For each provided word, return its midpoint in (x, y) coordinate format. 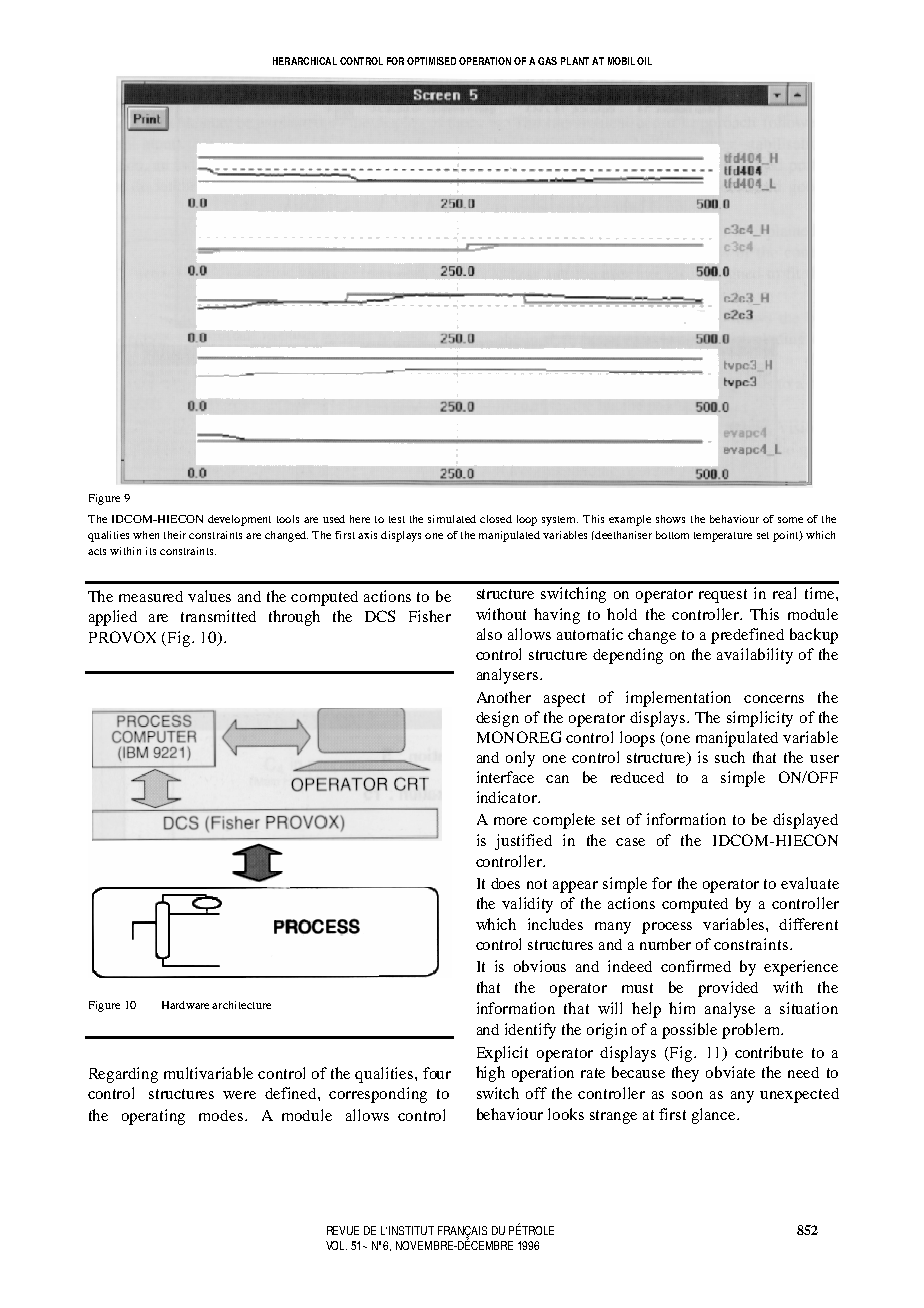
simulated (452, 519)
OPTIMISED (431, 61)
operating (153, 1117)
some (790, 520)
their (175, 535)
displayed (805, 821)
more (510, 821)
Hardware (185, 1005)
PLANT (575, 61)
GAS (547, 61)
